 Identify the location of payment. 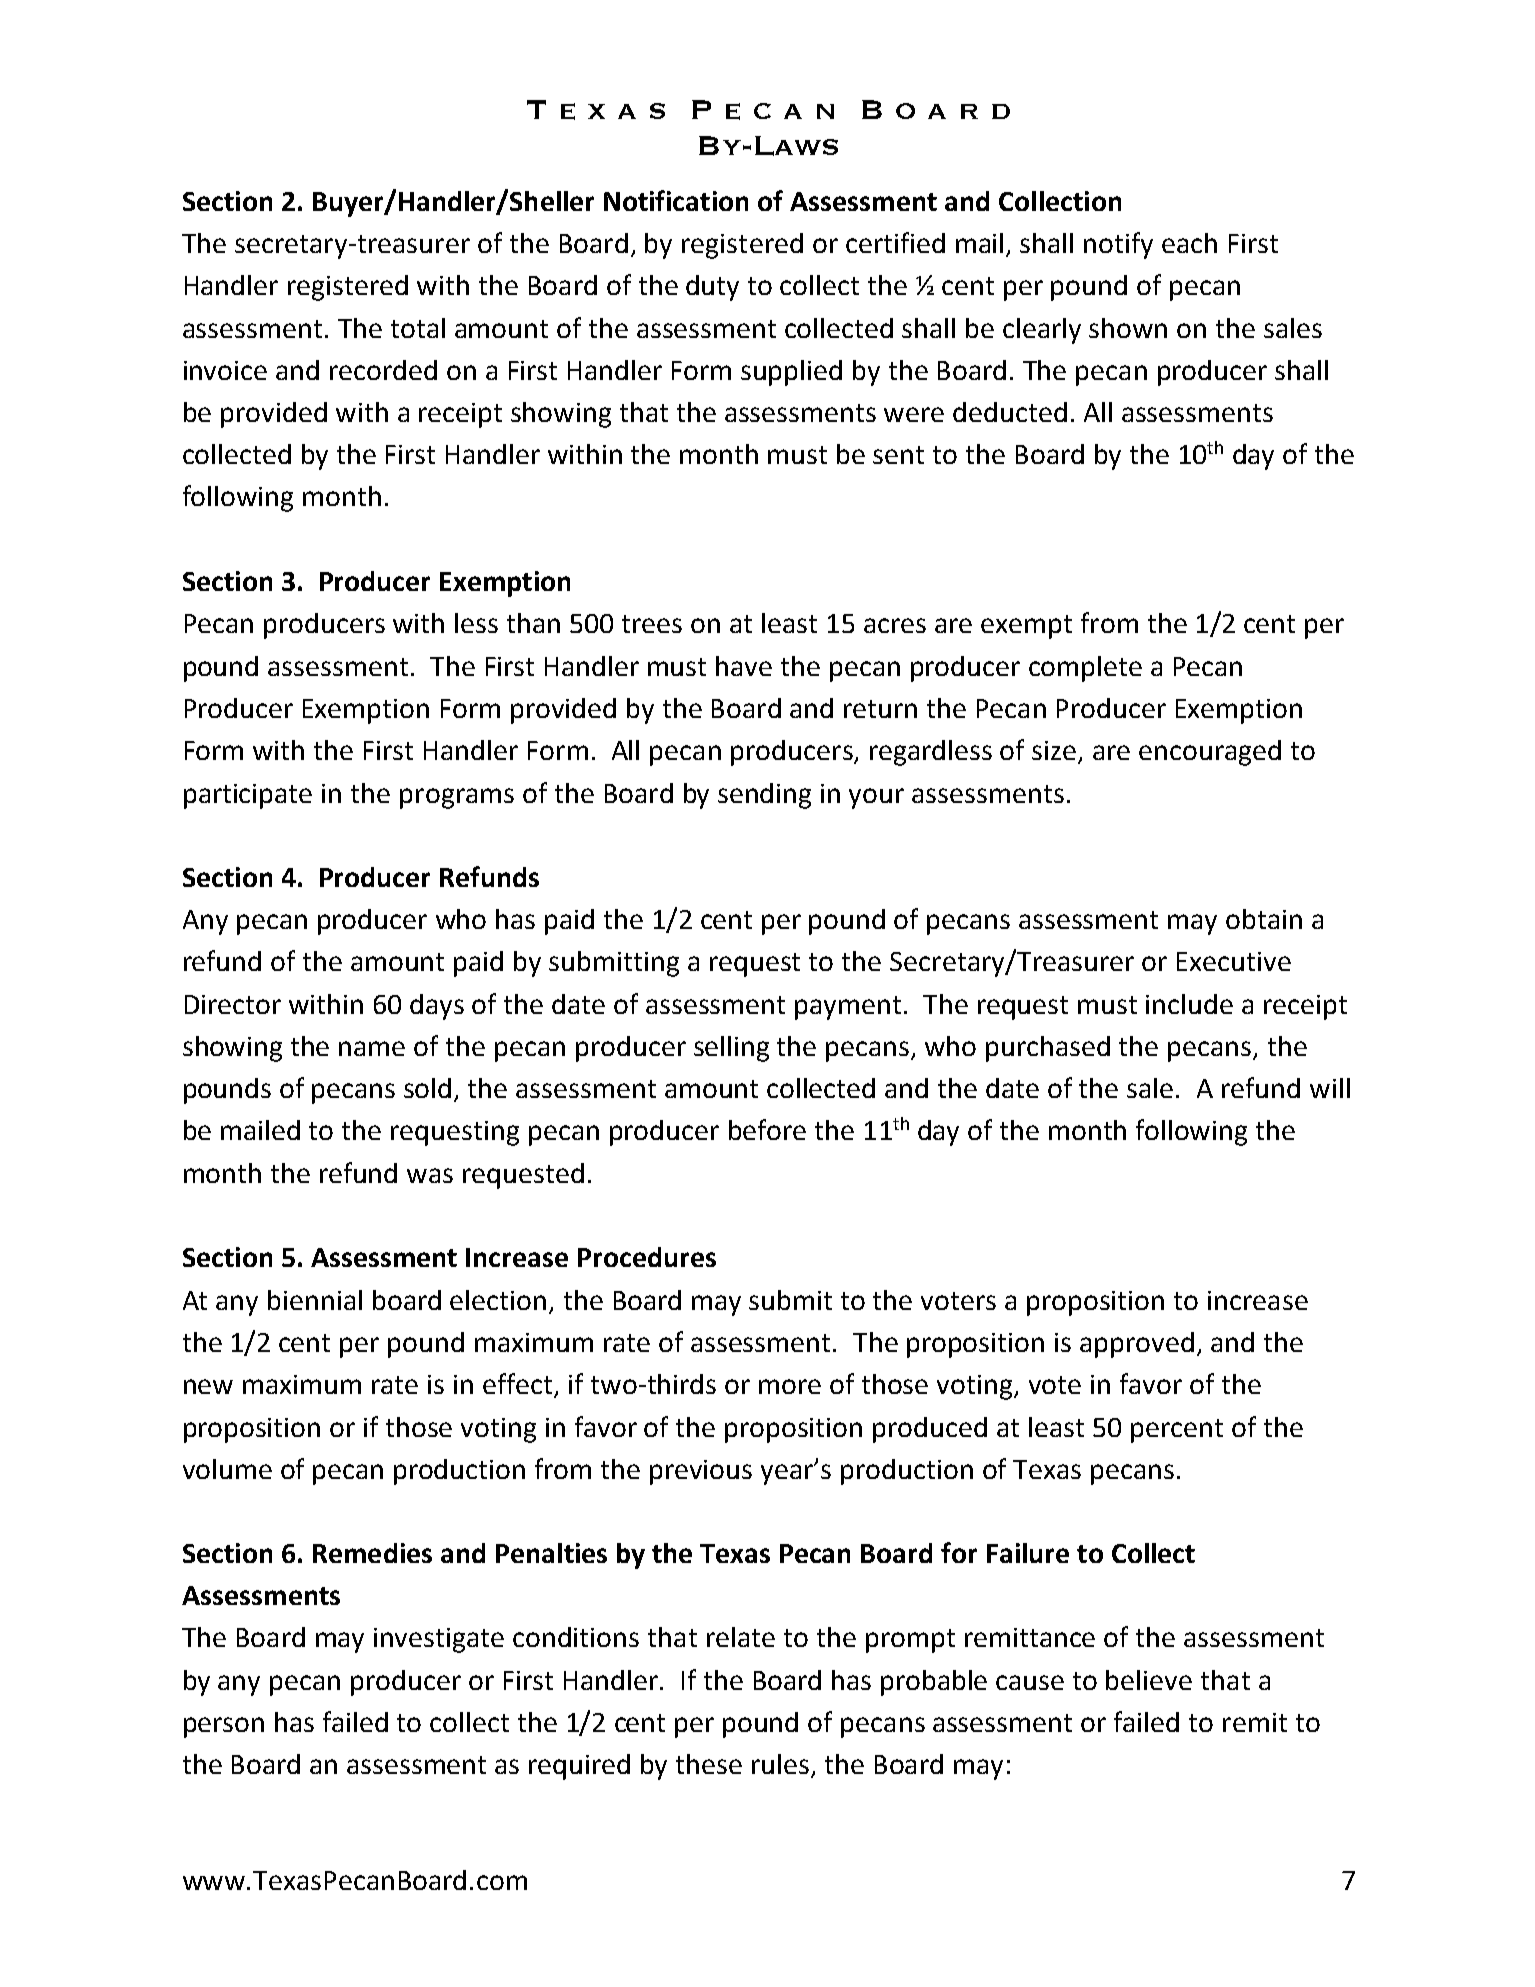
(848, 1008).
